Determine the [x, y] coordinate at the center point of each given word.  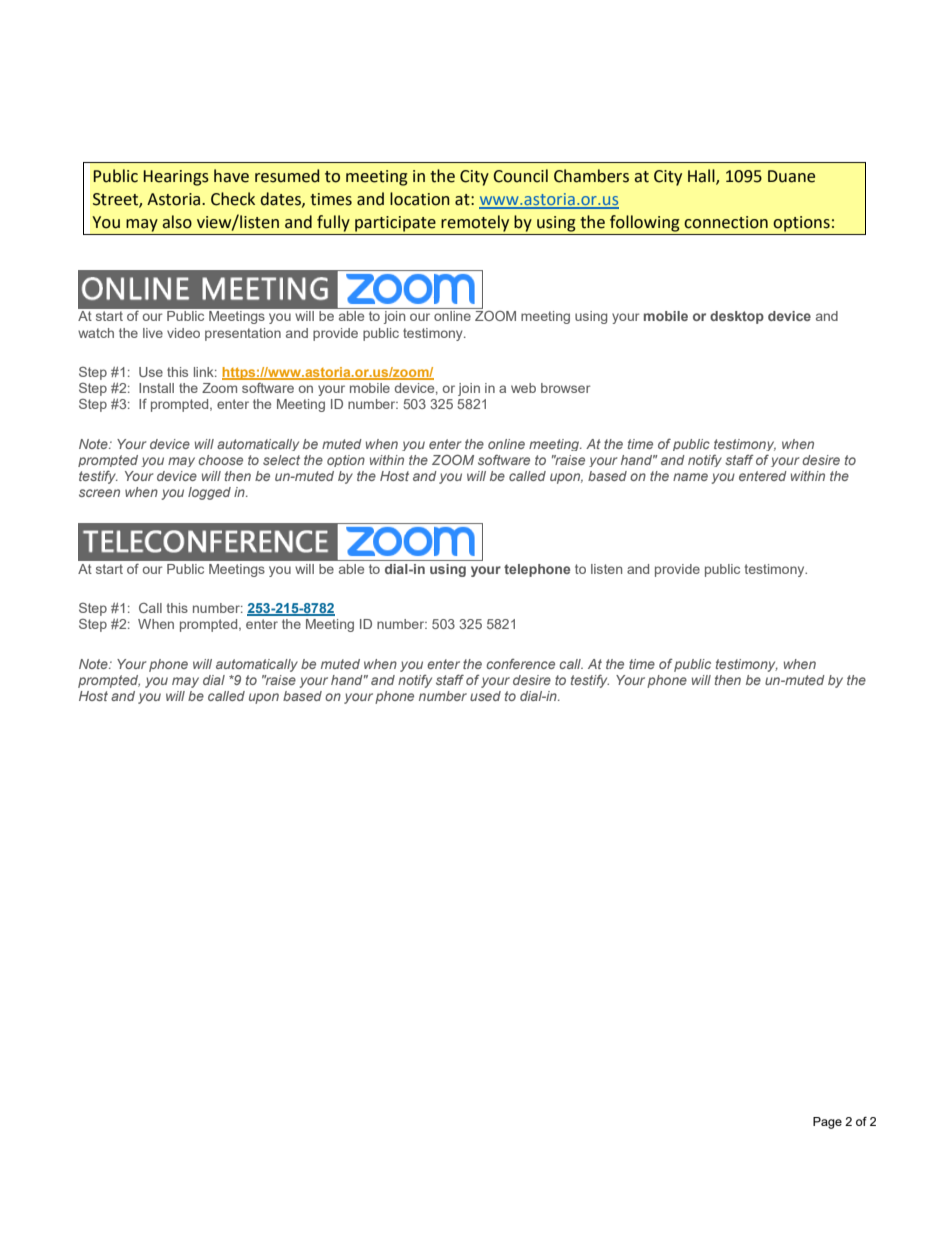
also [177, 222]
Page [827, 1123]
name [690, 477]
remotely [475, 223]
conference [521, 664]
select [281, 460]
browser [566, 388]
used [485, 696]
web [523, 388]
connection [726, 222]
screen [99, 493]
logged [209, 493]
